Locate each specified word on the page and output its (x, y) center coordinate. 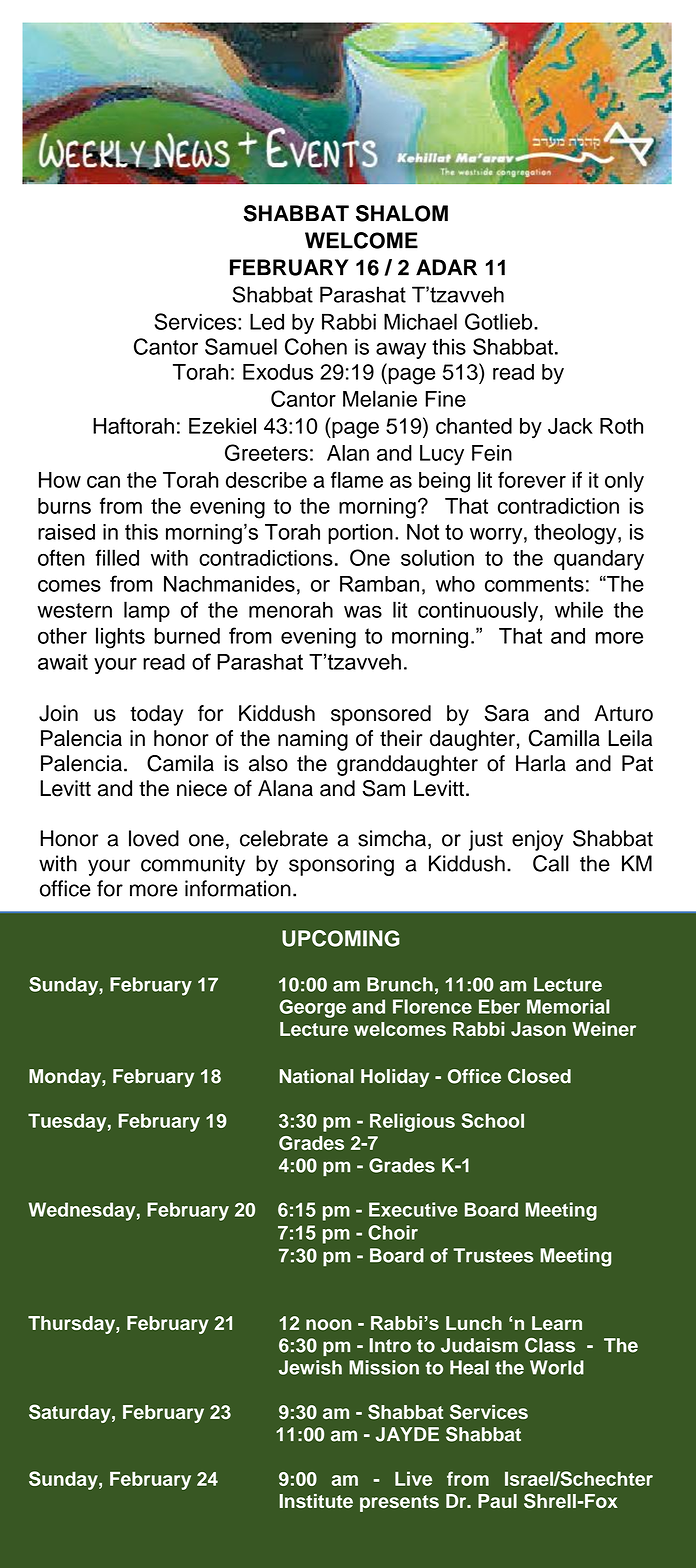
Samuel (241, 346)
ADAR (446, 267)
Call (551, 863)
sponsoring (341, 865)
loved (154, 838)
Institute (316, 1501)
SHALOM (402, 213)
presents (399, 1503)
